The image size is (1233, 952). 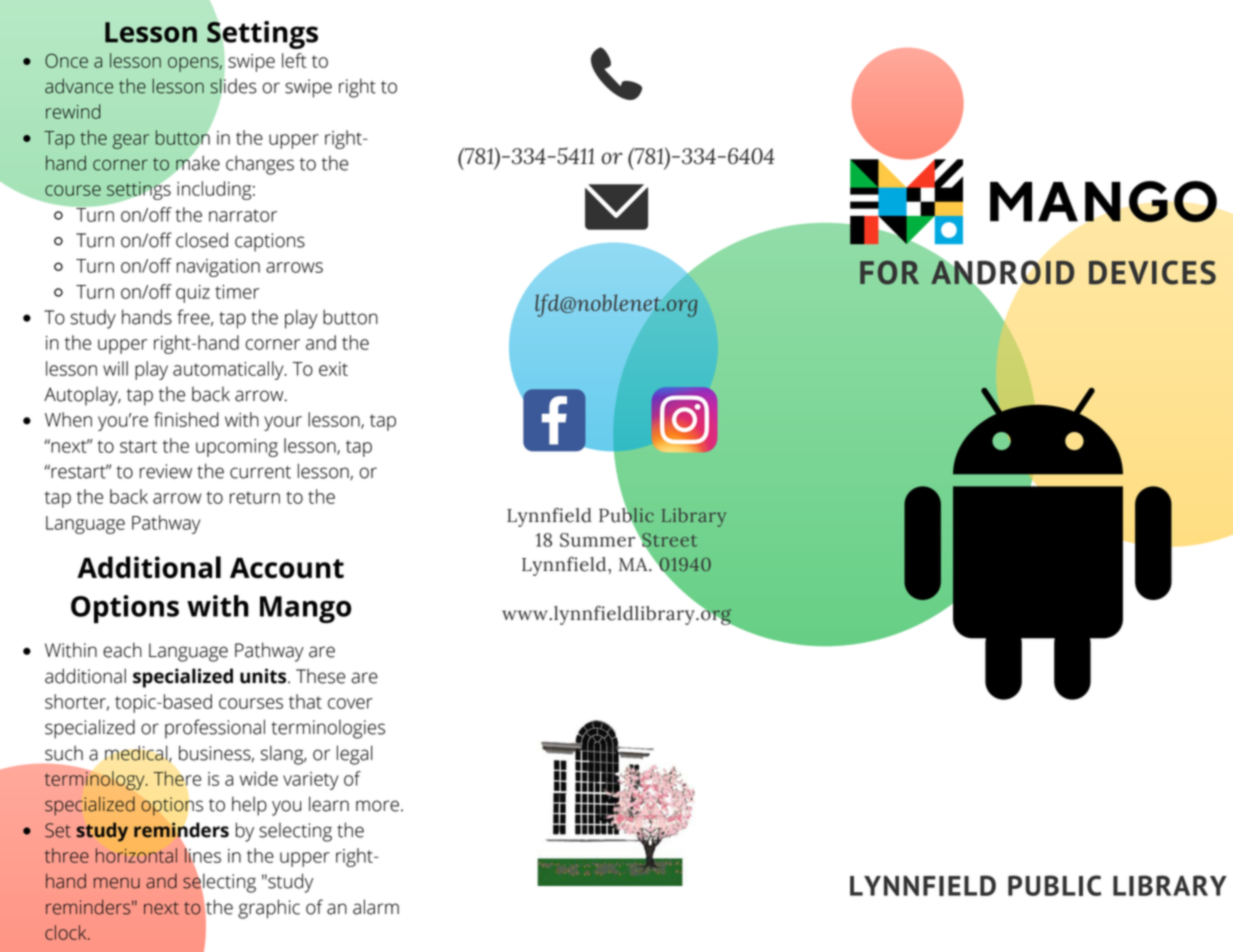 I want to click on alarm, so click(x=376, y=907).
